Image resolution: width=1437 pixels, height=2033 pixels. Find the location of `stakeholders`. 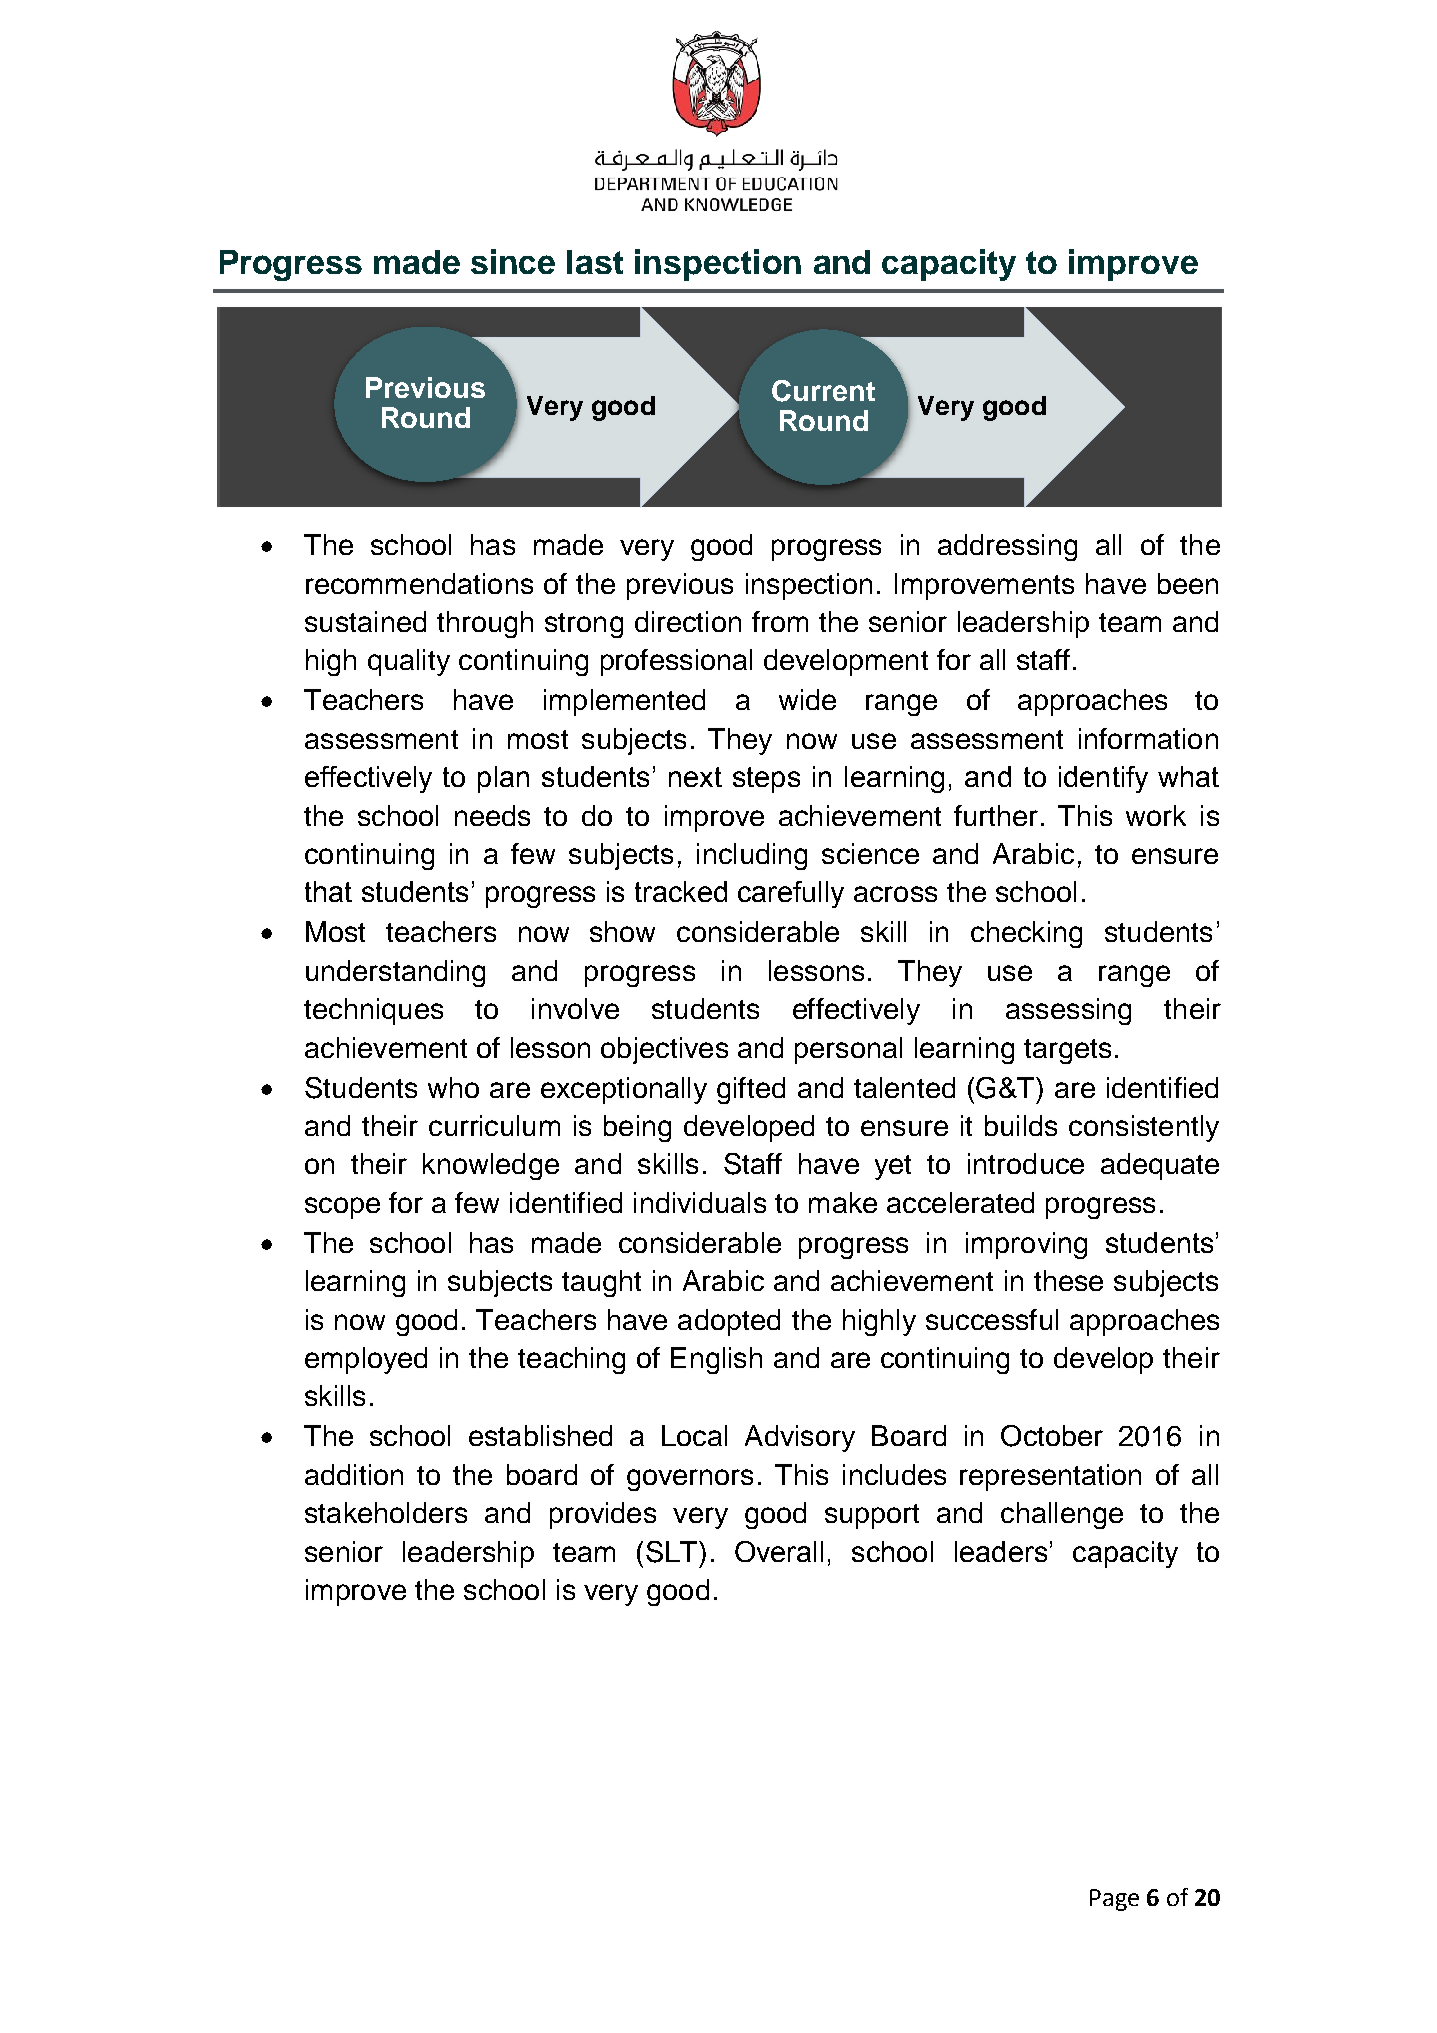

stakeholders is located at coordinates (386, 1512).
